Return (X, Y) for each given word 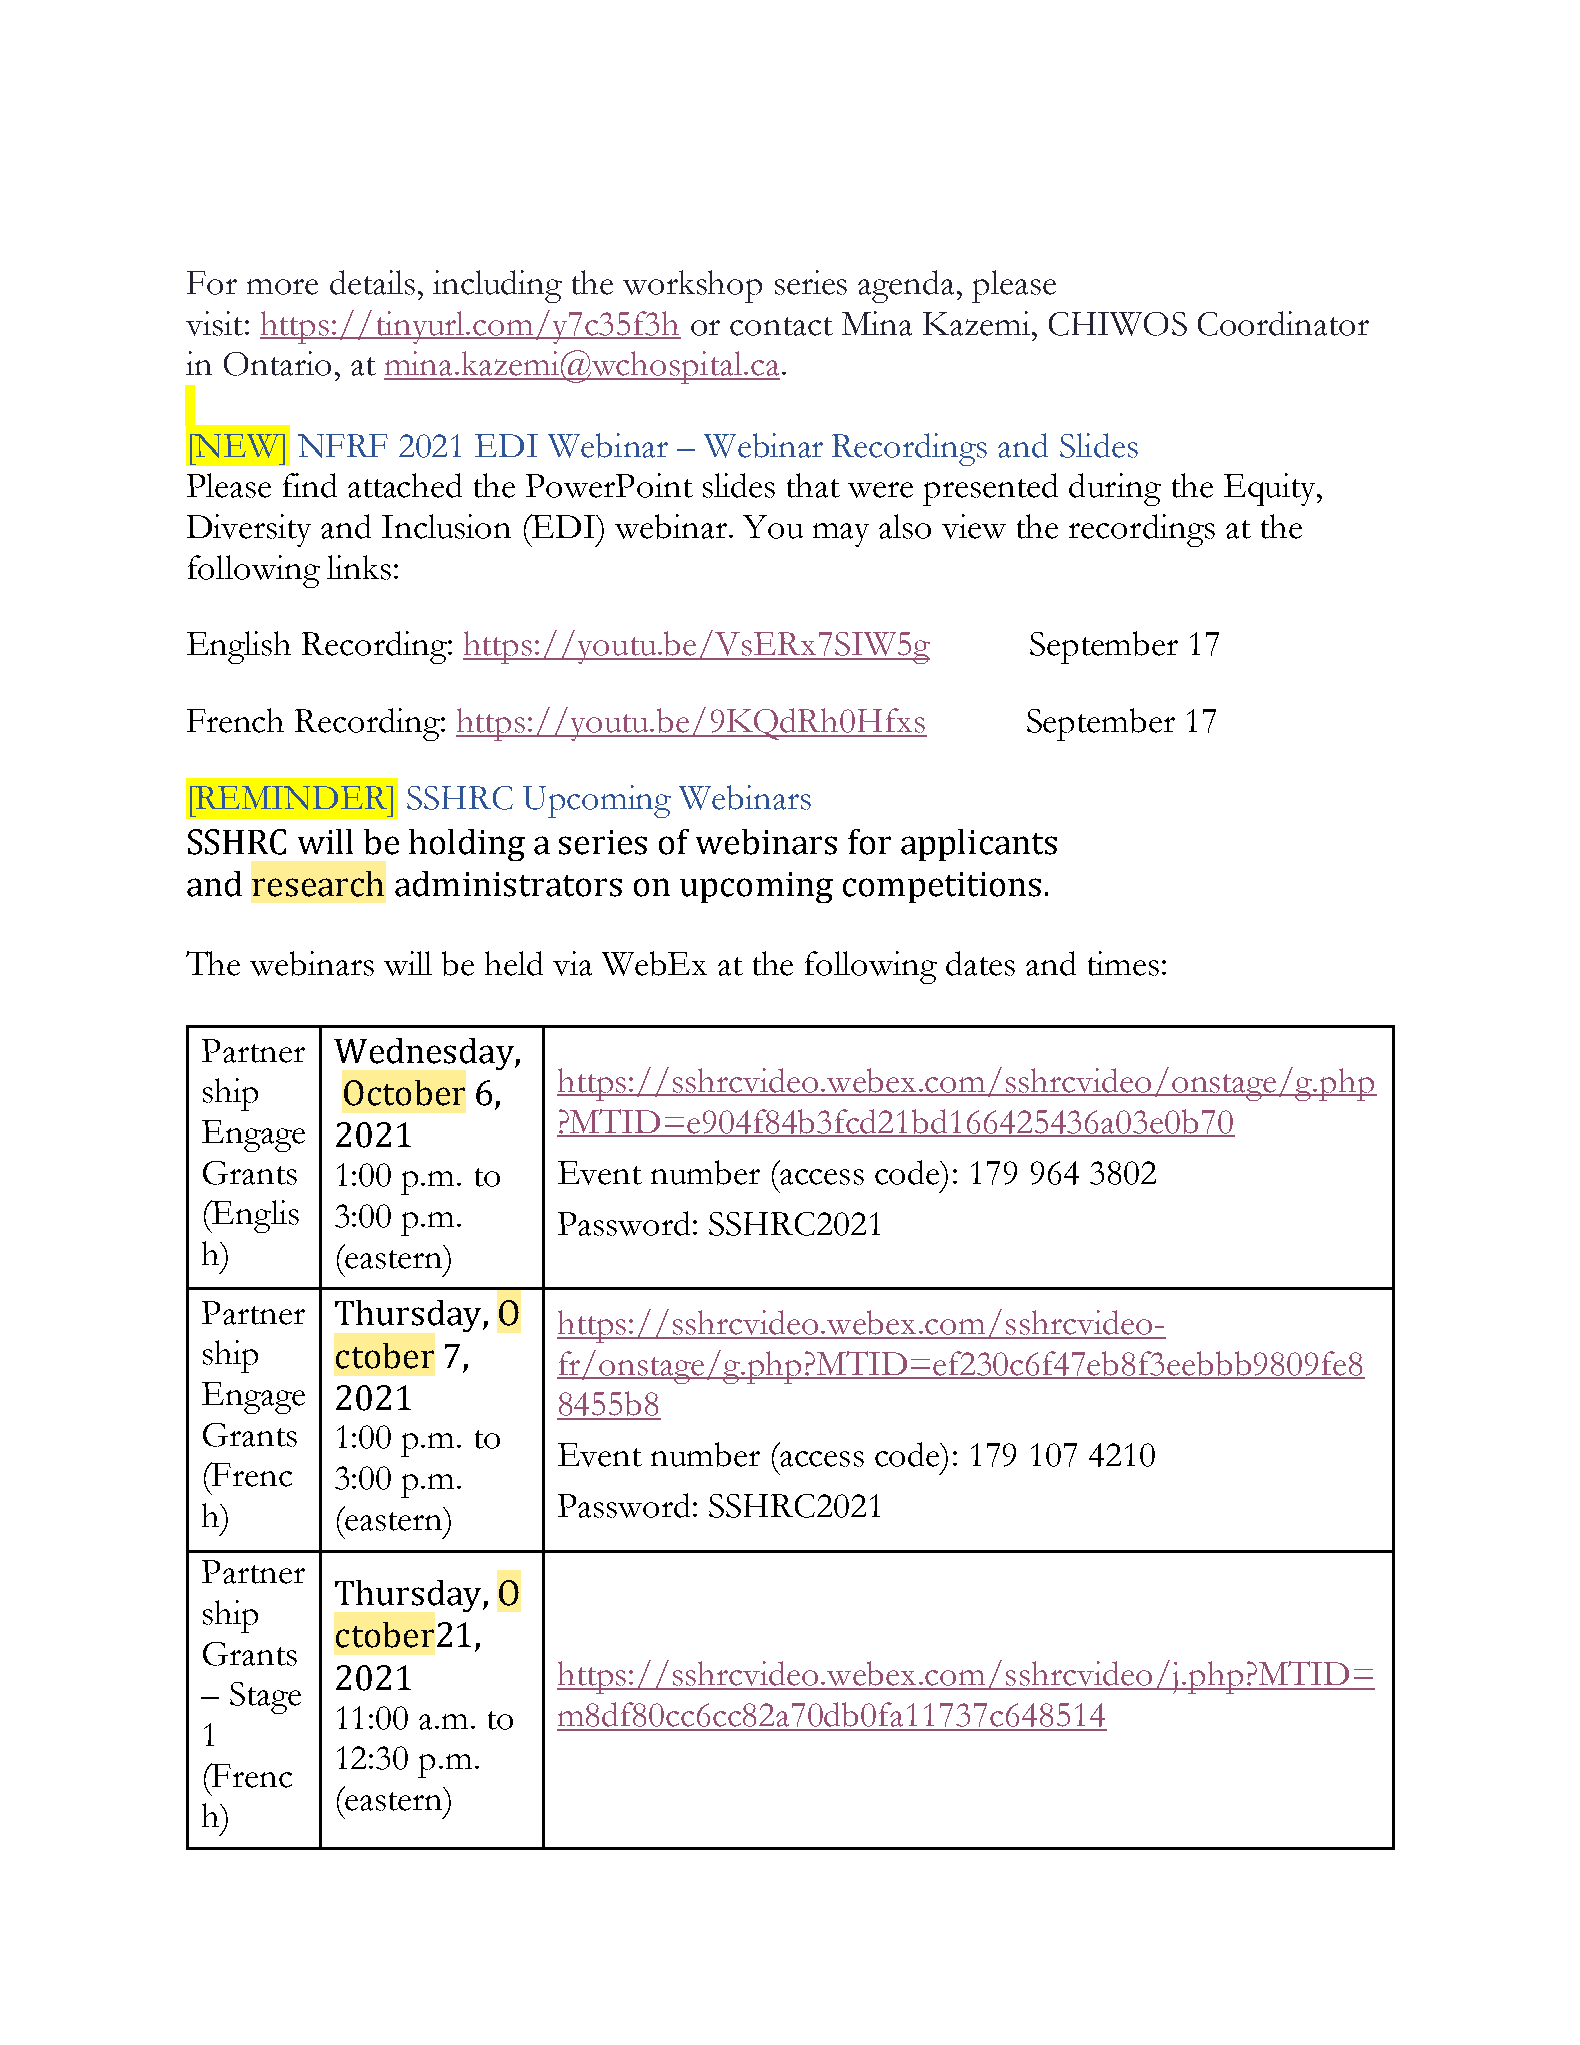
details (372, 282)
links (359, 567)
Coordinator (1283, 323)
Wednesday (425, 1054)
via (572, 963)
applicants (979, 845)
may (841, 535)
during (1115, 489)
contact (781, 326)
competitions (942, 887)
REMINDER (292, 798)
